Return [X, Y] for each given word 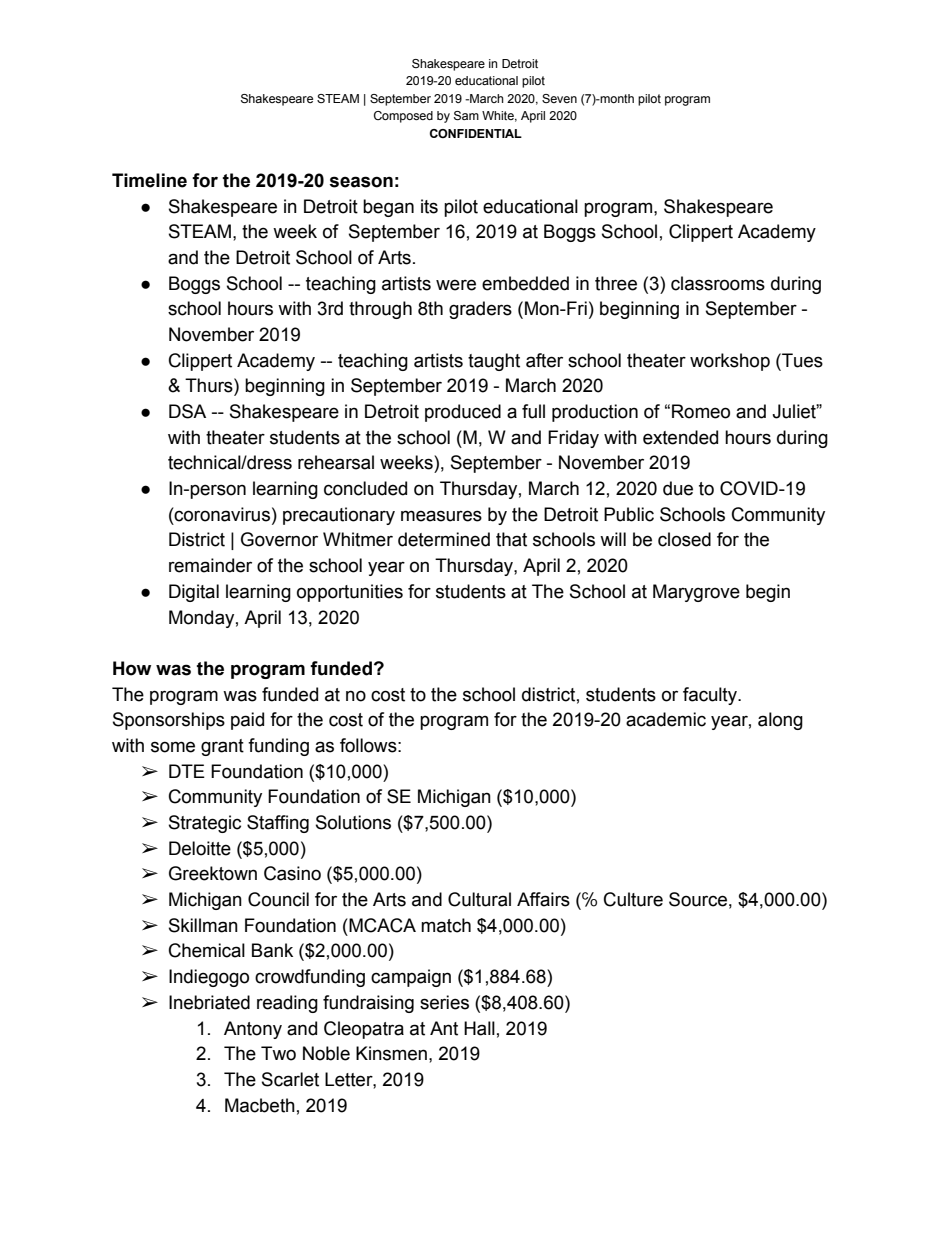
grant [222, 747]
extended [680, 437]
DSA [187, 411]
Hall [479, 1028]
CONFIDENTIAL [476, 133]
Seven [559, 98]
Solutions [353, 822]
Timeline [149, 180]
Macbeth [260, 1105]
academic [666, 719]
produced [463, 413]
